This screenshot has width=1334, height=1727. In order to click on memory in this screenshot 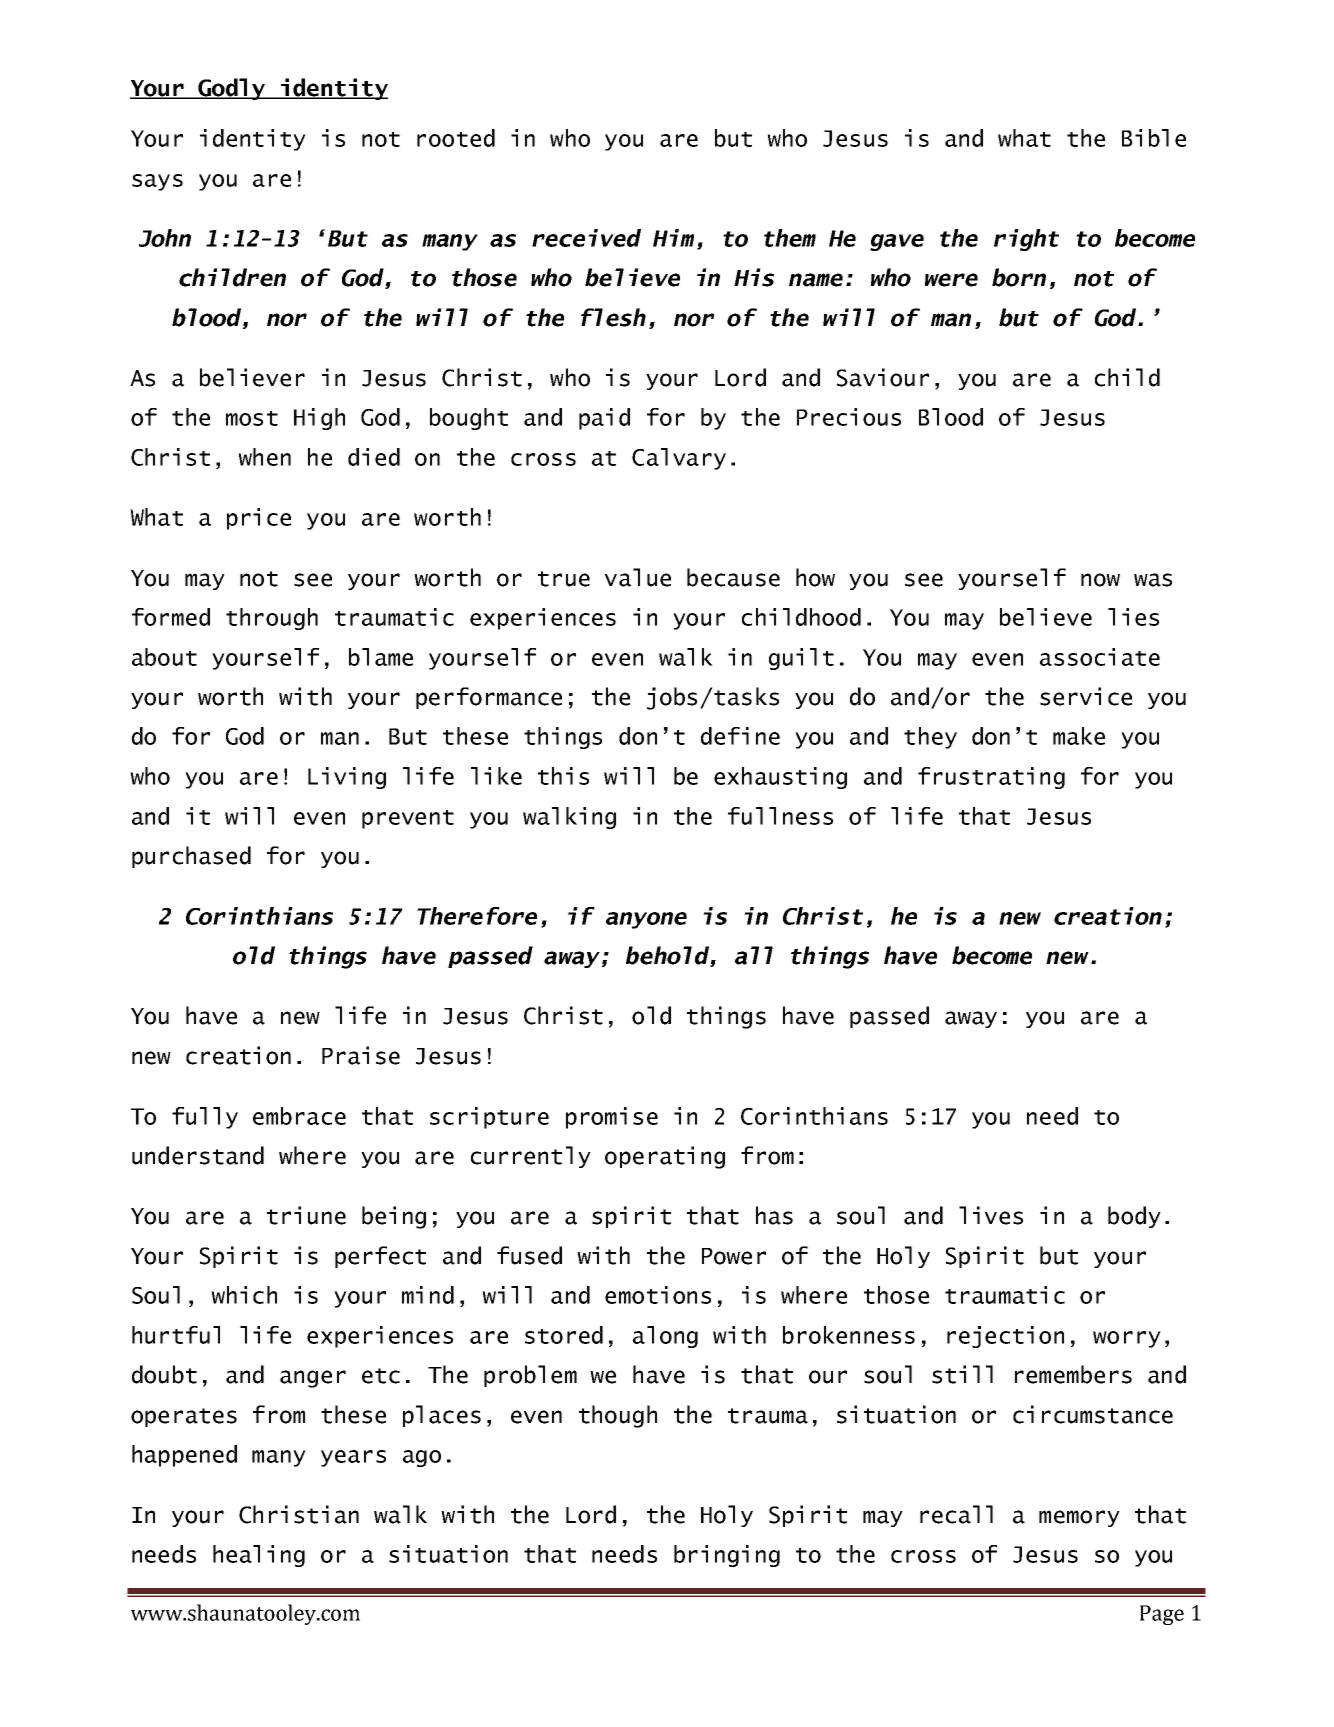, I will do `click(1079, 1518)`.
